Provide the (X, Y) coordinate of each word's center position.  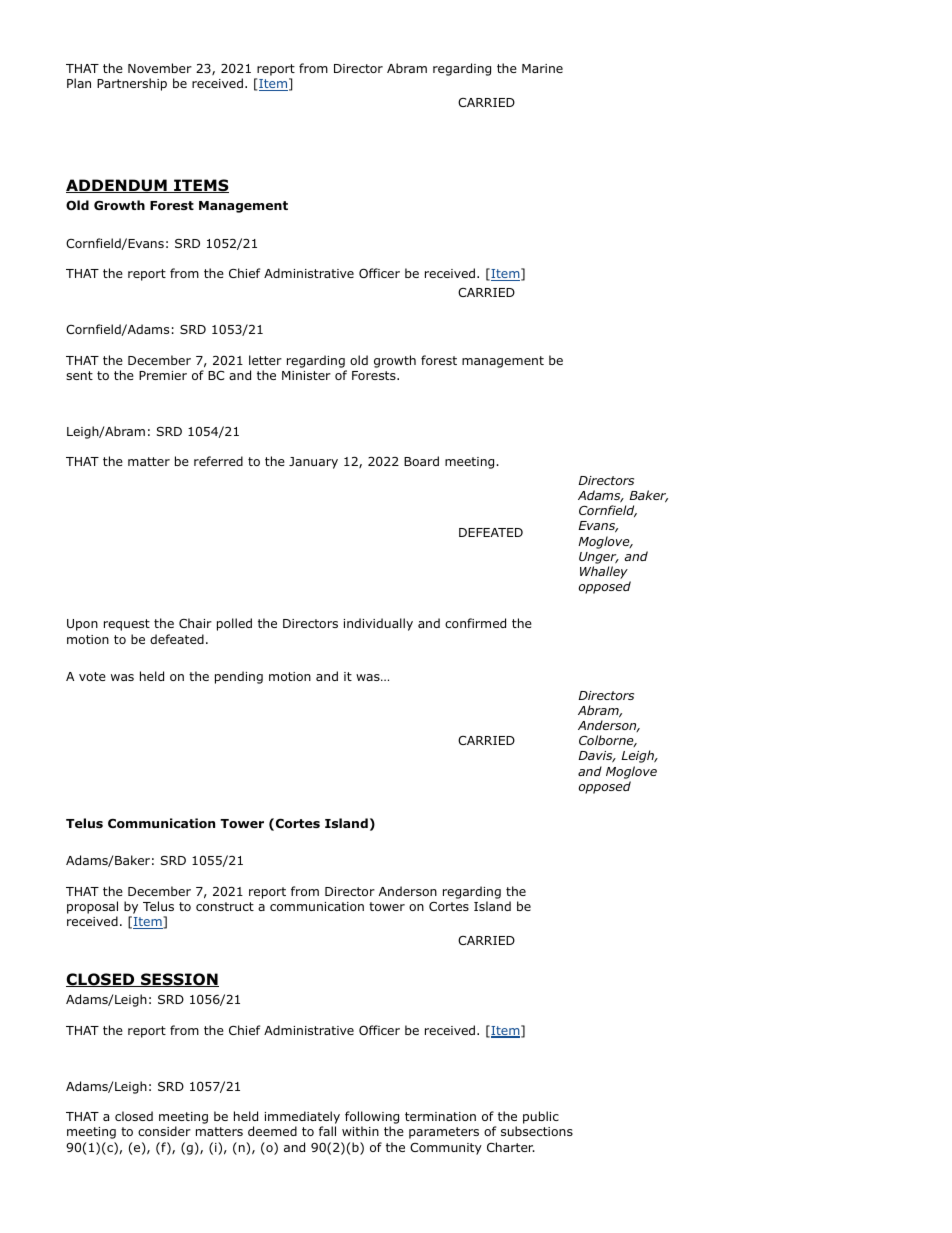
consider (164, 1131)
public (541, 1117)
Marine (542, 68)
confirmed (475, 623)
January (313, 463)
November (160, 68)
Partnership (132, 84)
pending (239, 677)
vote (92, 676)
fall (327, 1131)
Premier (163, 375)
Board (421, 461)
